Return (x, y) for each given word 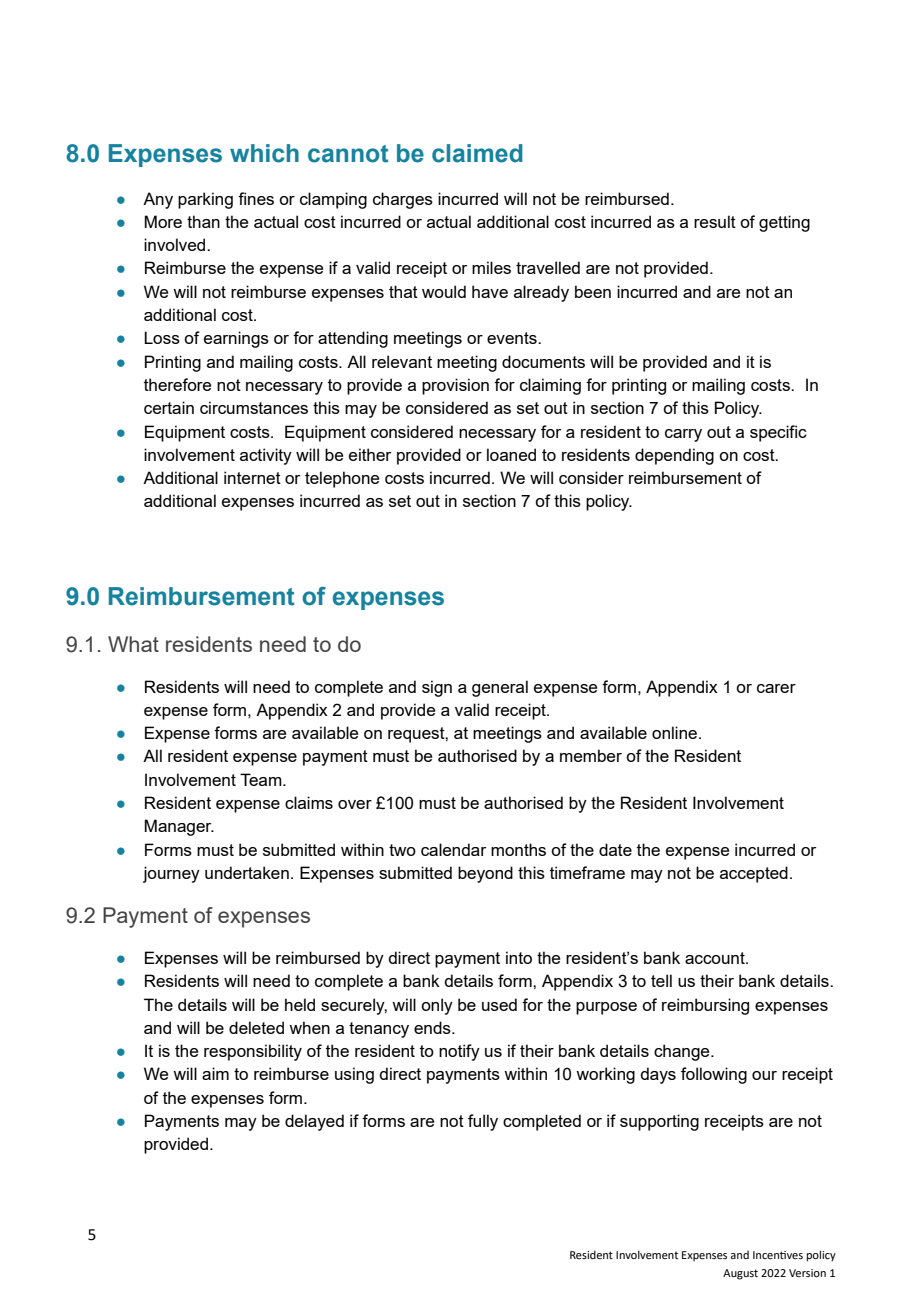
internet (252, 477)
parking (205, 200)
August (740, 1274)
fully (483, 1122)
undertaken (247, 872)
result (715, 221)
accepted (754, 874)
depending (674, 456)
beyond (485, 874)
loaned (511, 454)
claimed (477, 153)
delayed (314, 1122)
